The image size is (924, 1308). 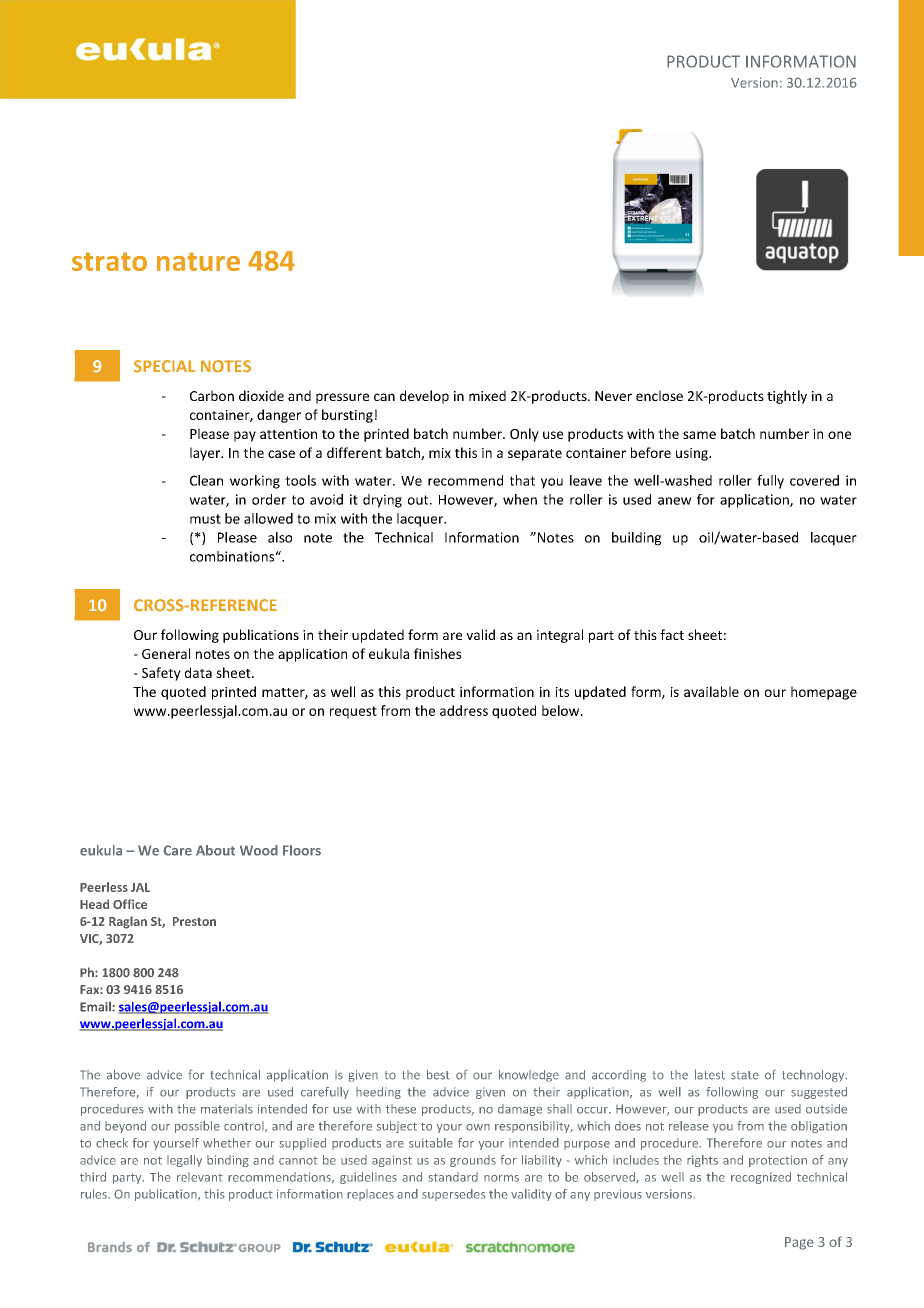 What do you see at coordinates (711, 691) in the screenshot?
I see `available` at bounding box center [711, 691].
